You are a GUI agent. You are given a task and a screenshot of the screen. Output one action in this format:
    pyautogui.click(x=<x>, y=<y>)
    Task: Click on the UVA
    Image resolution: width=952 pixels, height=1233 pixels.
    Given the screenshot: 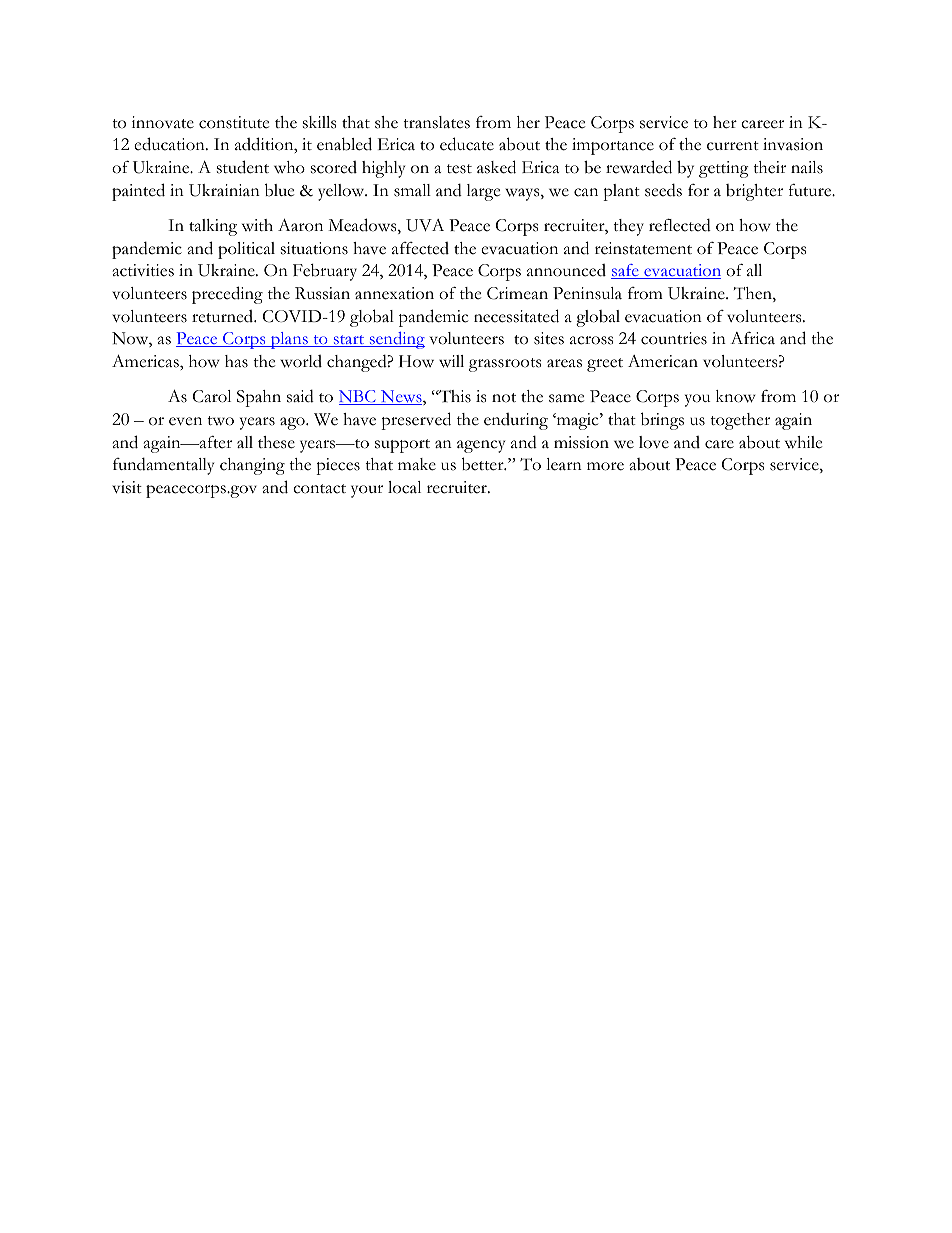 What is the action you would take?
    pyautogui.click(x=425, y=225)
